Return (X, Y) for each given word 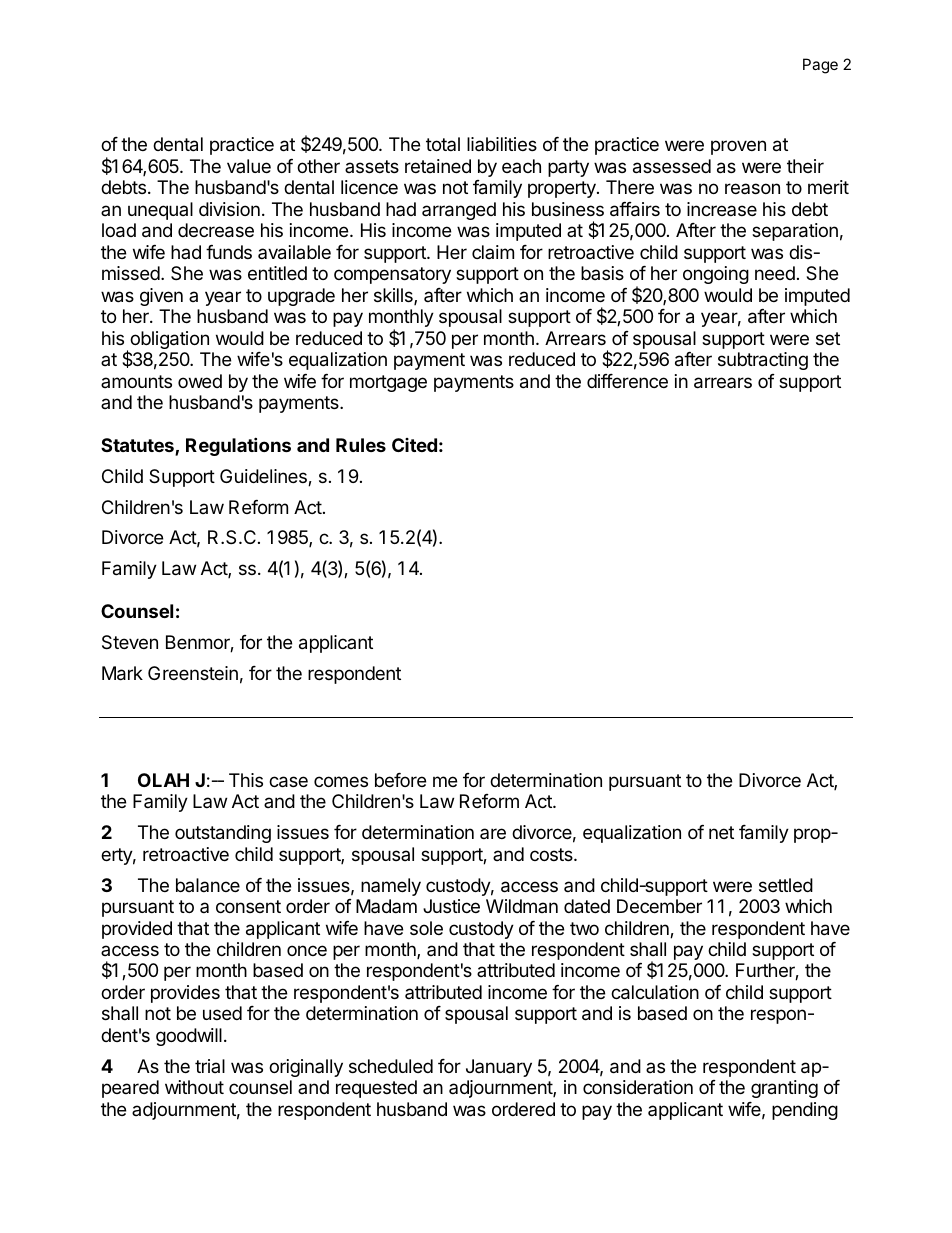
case (288, 782)
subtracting (763, 361)
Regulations (238, 446)
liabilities (502, 144)
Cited (414, 445)
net (721, 832)
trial (210, 1066)
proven (738, 147)
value (249, 166)
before (400, 780)
